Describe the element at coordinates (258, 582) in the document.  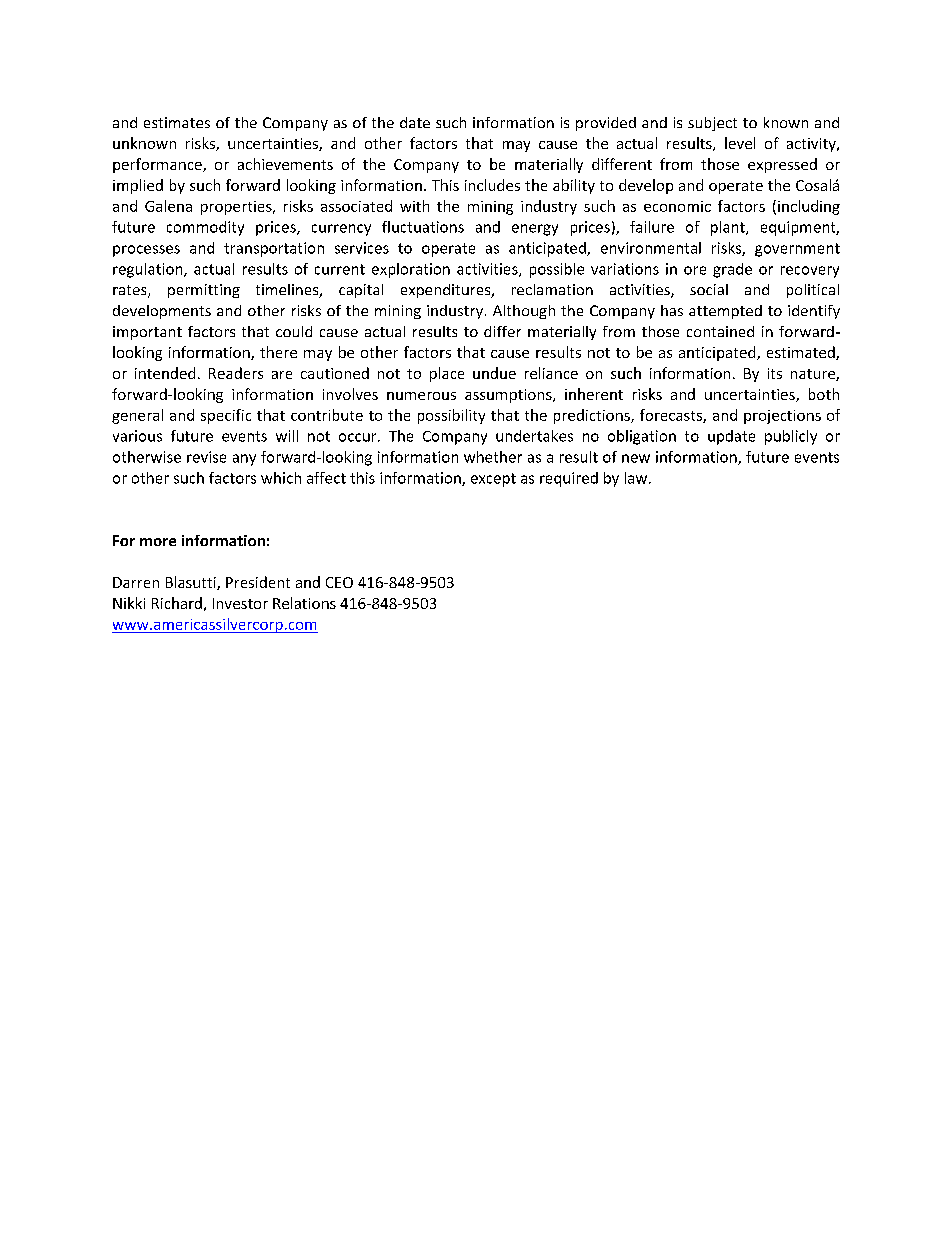
I see `President` at that location.
